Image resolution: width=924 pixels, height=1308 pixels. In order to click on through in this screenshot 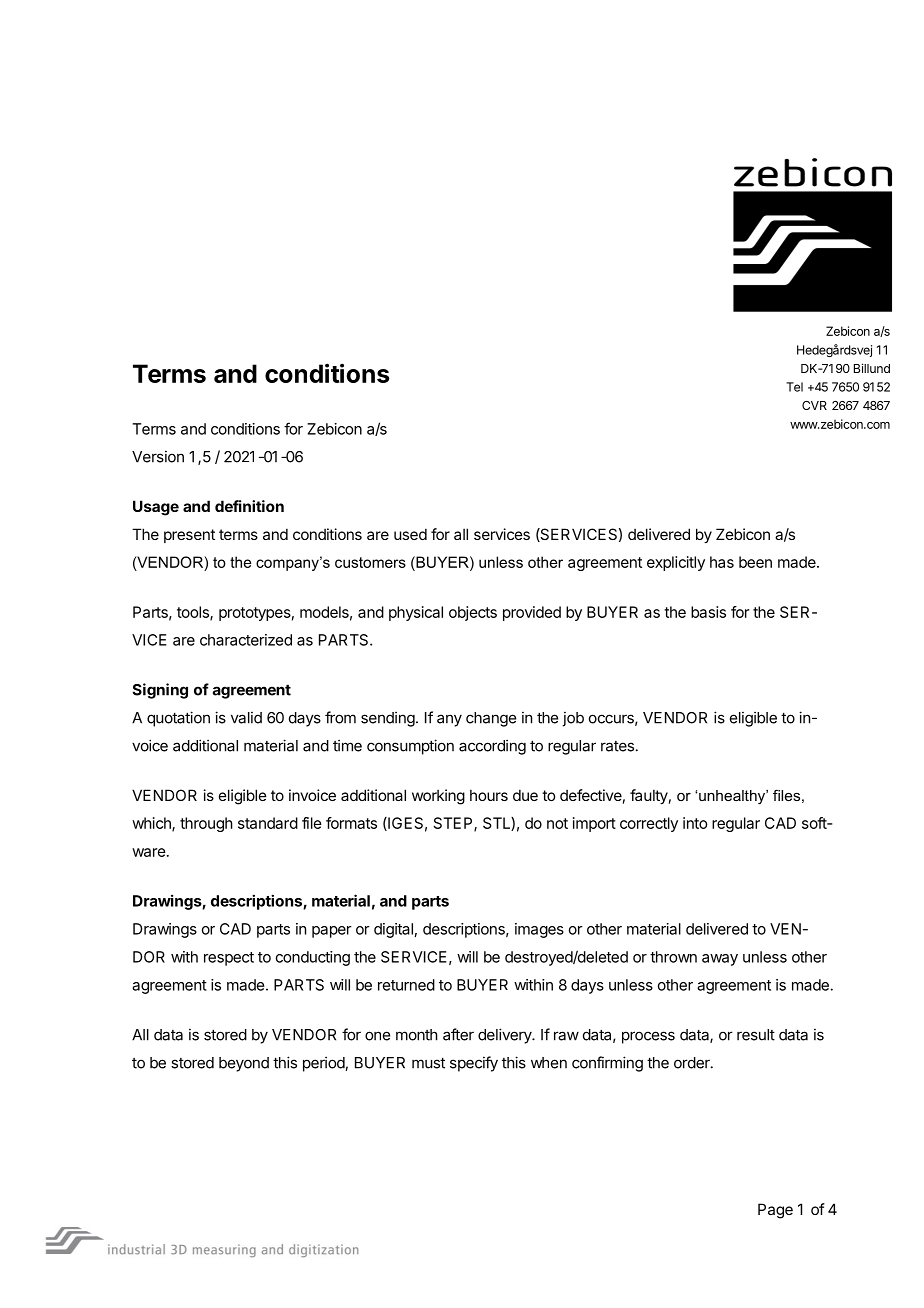, I will do `click(206, 824)`.
